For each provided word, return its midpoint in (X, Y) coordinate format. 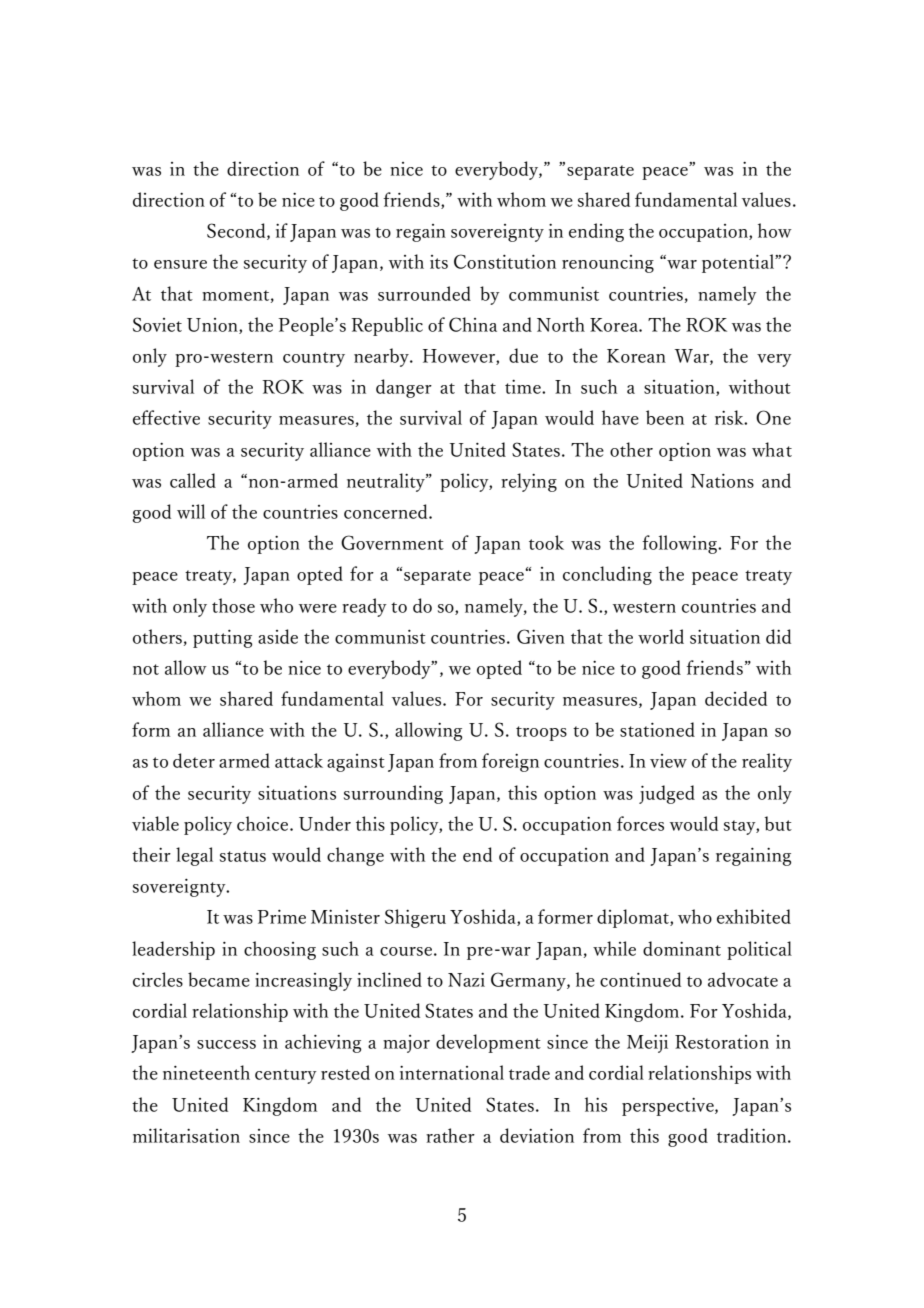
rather (450, 1135)
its (439, 262)
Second (237, 231)
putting (222, 639)
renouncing (608, 264)
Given (541, 636)
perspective (669, 1107)
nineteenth (206, 1072)
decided (736, 698)
